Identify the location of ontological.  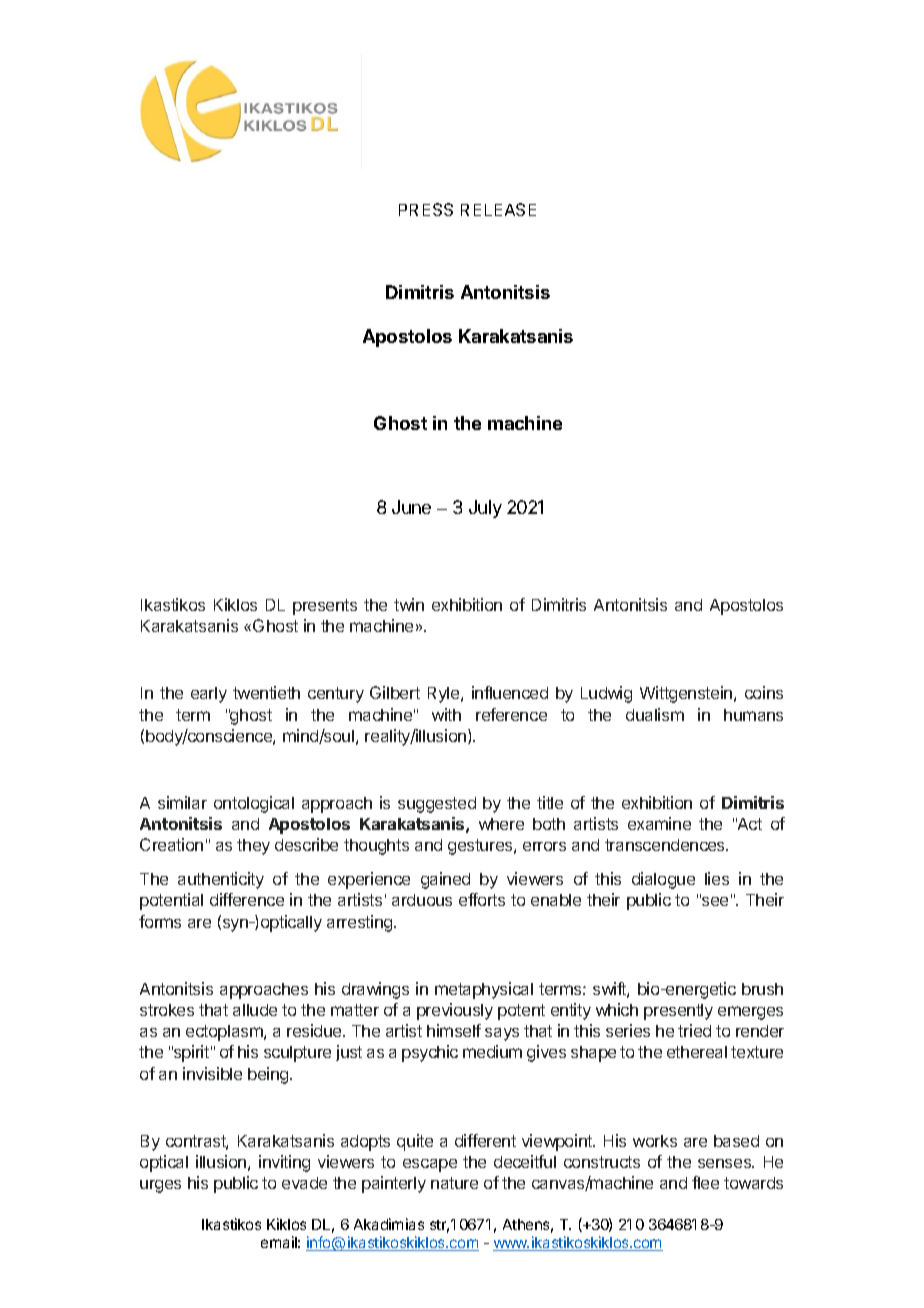
(254, 804).
